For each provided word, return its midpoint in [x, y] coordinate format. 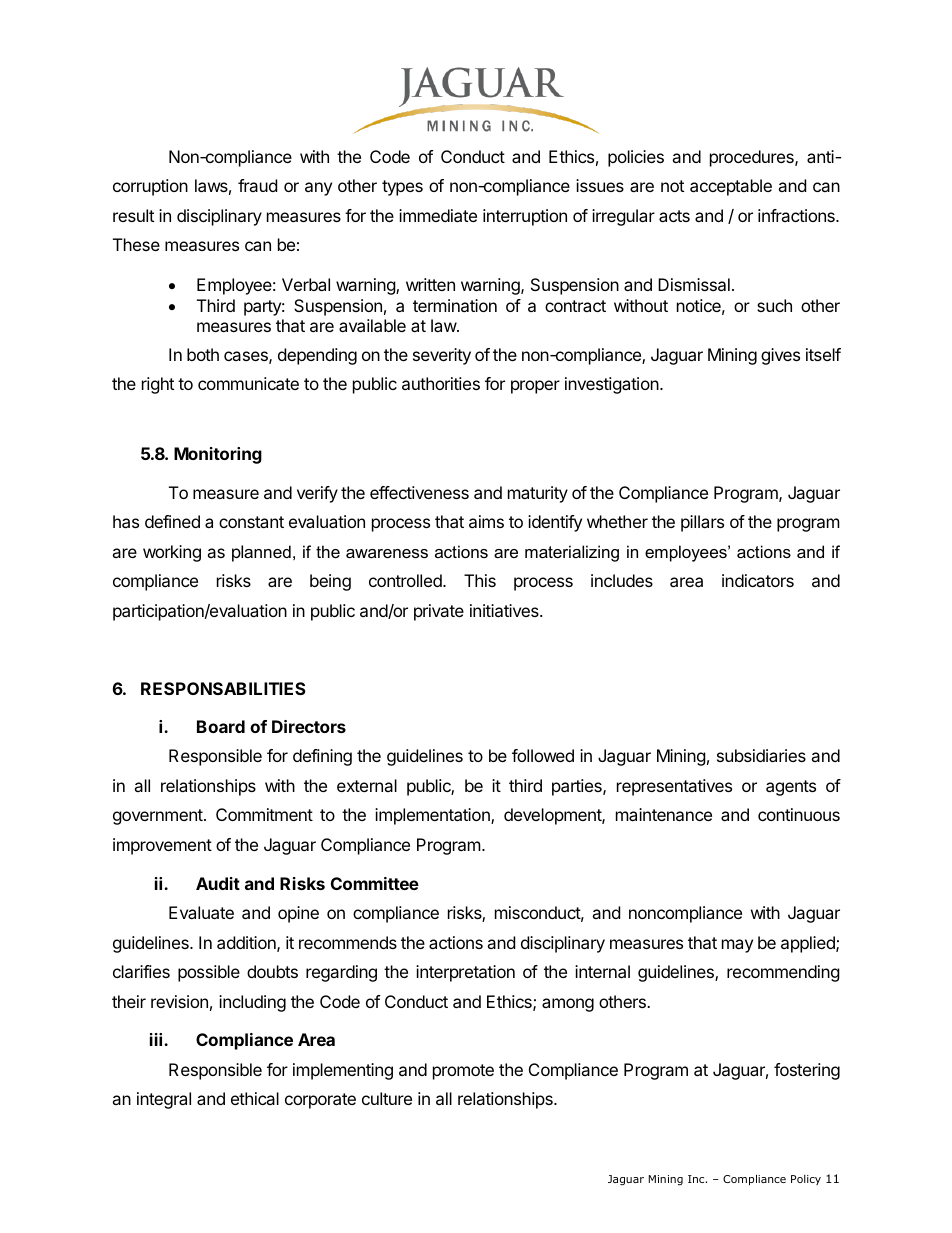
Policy [806, 1180]
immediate [438, 215]
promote [463, 1072]
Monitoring [218, 455]
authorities [441, 383]
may [737, 946]
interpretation [465, 973]
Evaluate [201, 912]
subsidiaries [761, 755]
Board [221, 726]
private [439, 612]
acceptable [731, 187]
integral [164, 1100]
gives [780, 356]
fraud [257, 185]
